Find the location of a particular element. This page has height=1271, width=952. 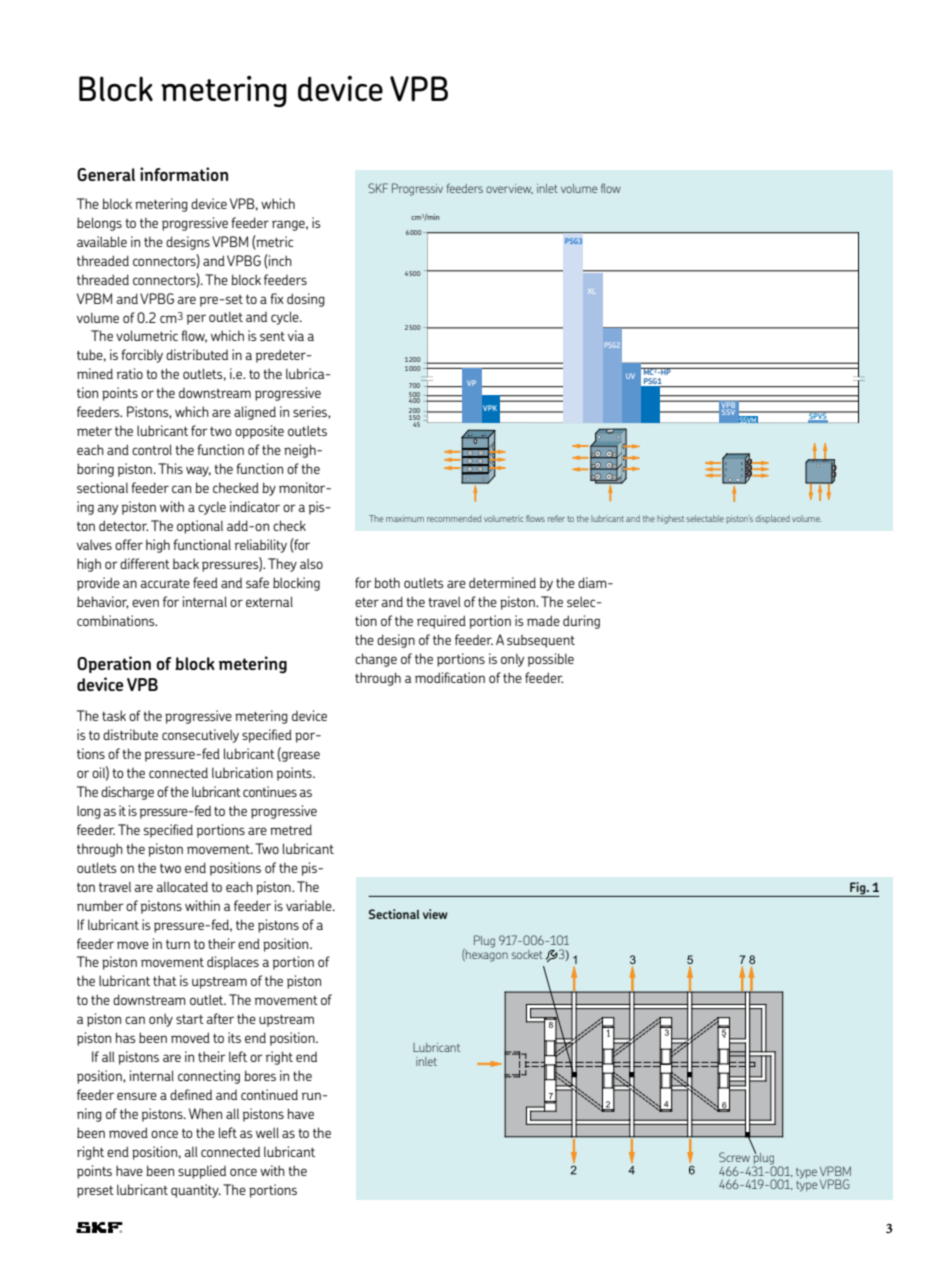

well is located at coordinates (267, 1132).
